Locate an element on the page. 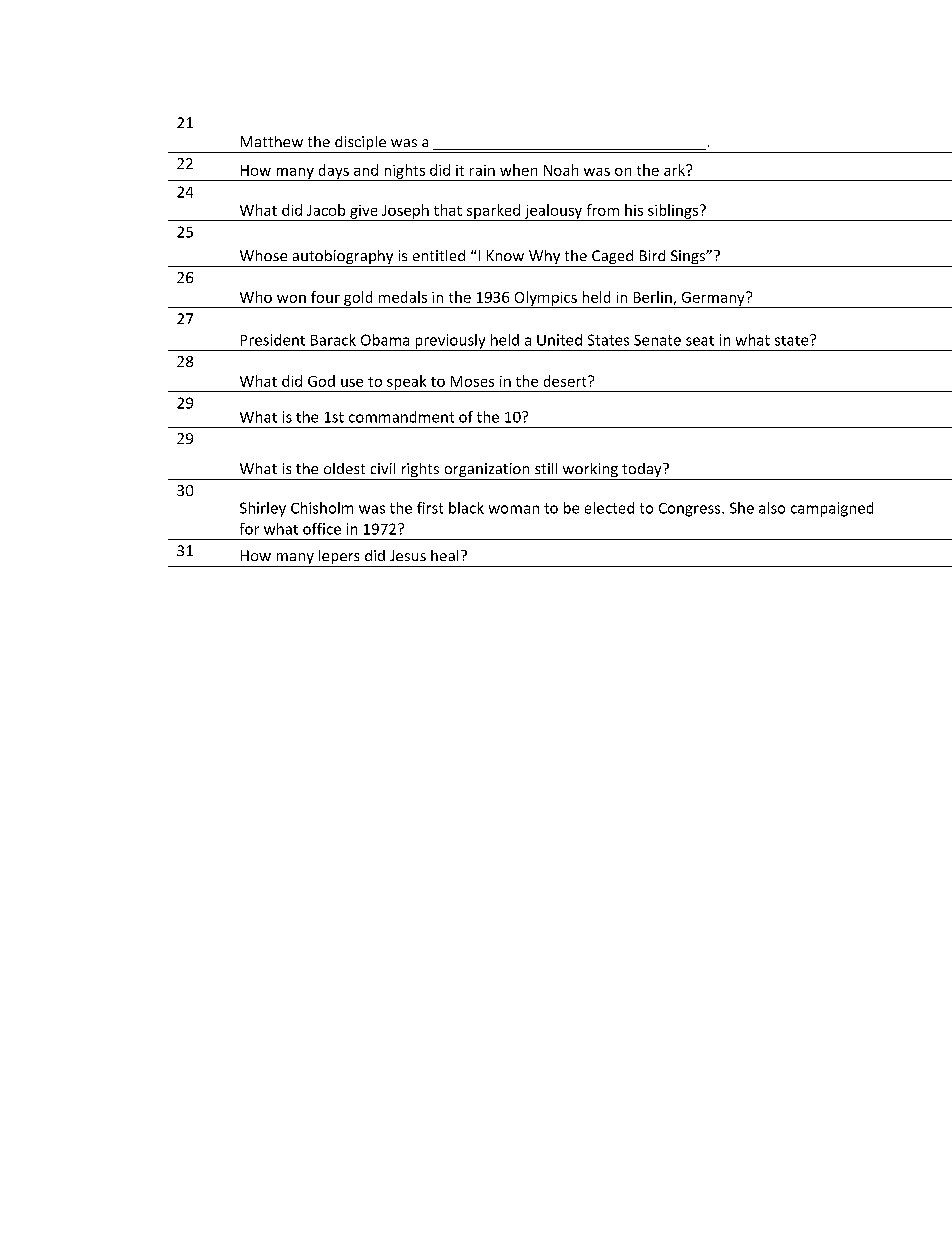 Image resolution: width=952 pixels, height=1233 pixels. still is located at coordinates (546, 468).
